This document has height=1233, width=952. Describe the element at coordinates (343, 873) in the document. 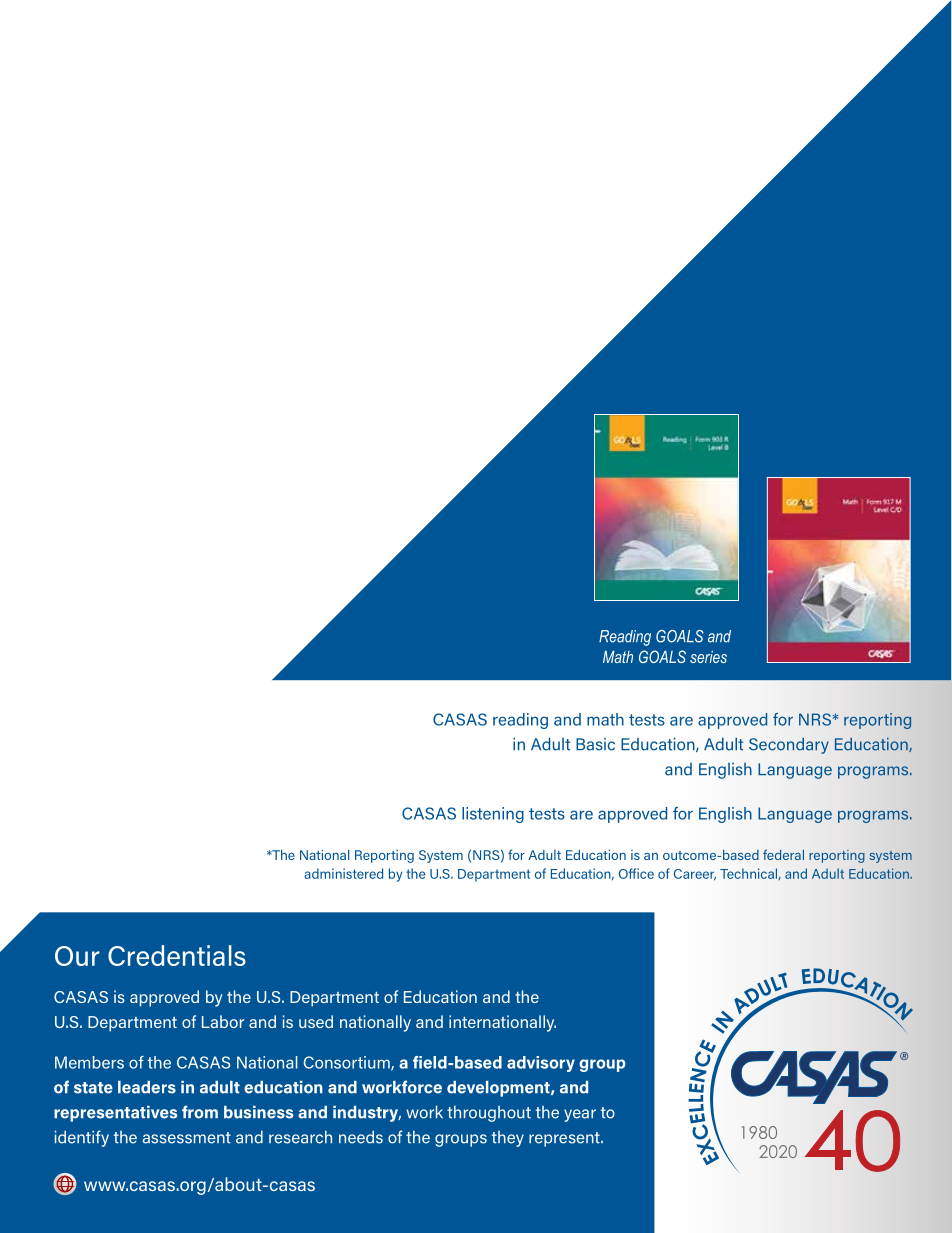

I see `administered` at that location.
